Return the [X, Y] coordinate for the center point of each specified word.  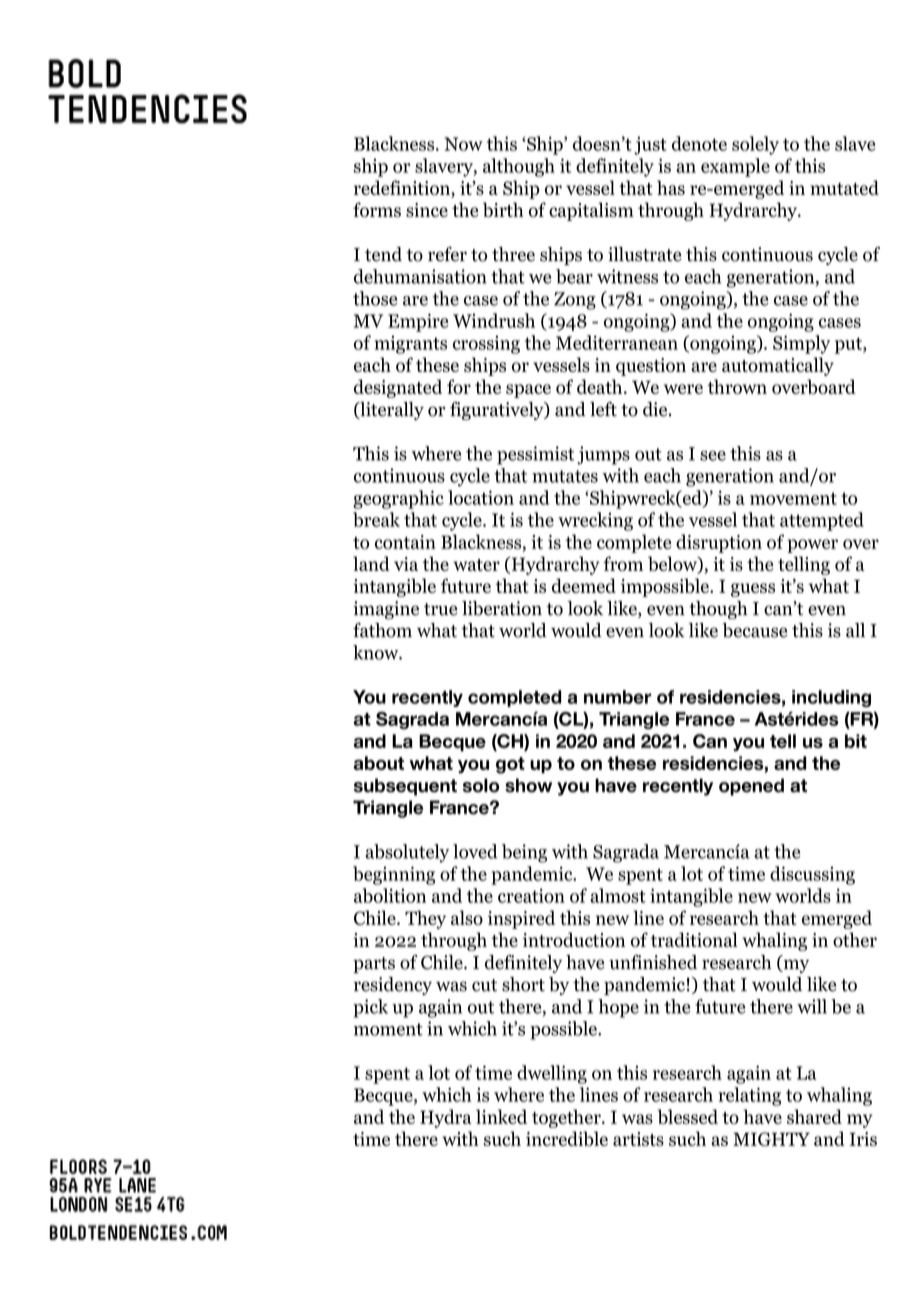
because [754, 630]
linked [501, 1116]
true [440, 609]
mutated [844, 187]
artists [638, 1139]
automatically [778, 366]
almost [618, 895]
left [603, 409]
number [618, 697]
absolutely [407, 853]
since [427, 210]
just [650, 145]
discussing [812, 875]
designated [398, 388]
